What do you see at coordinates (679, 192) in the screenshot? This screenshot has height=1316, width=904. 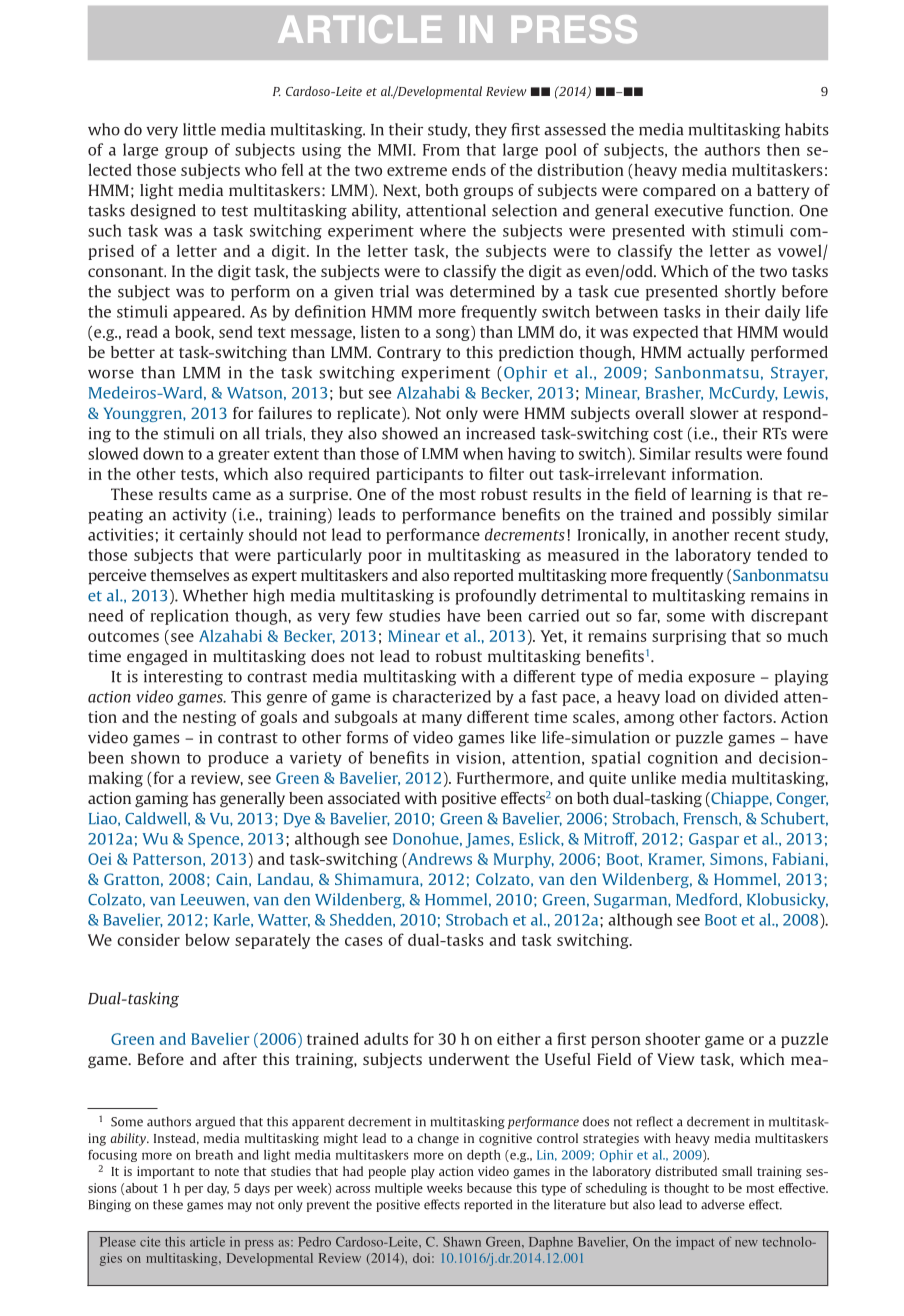 I see `compared` at bounding box center [679, 192].
